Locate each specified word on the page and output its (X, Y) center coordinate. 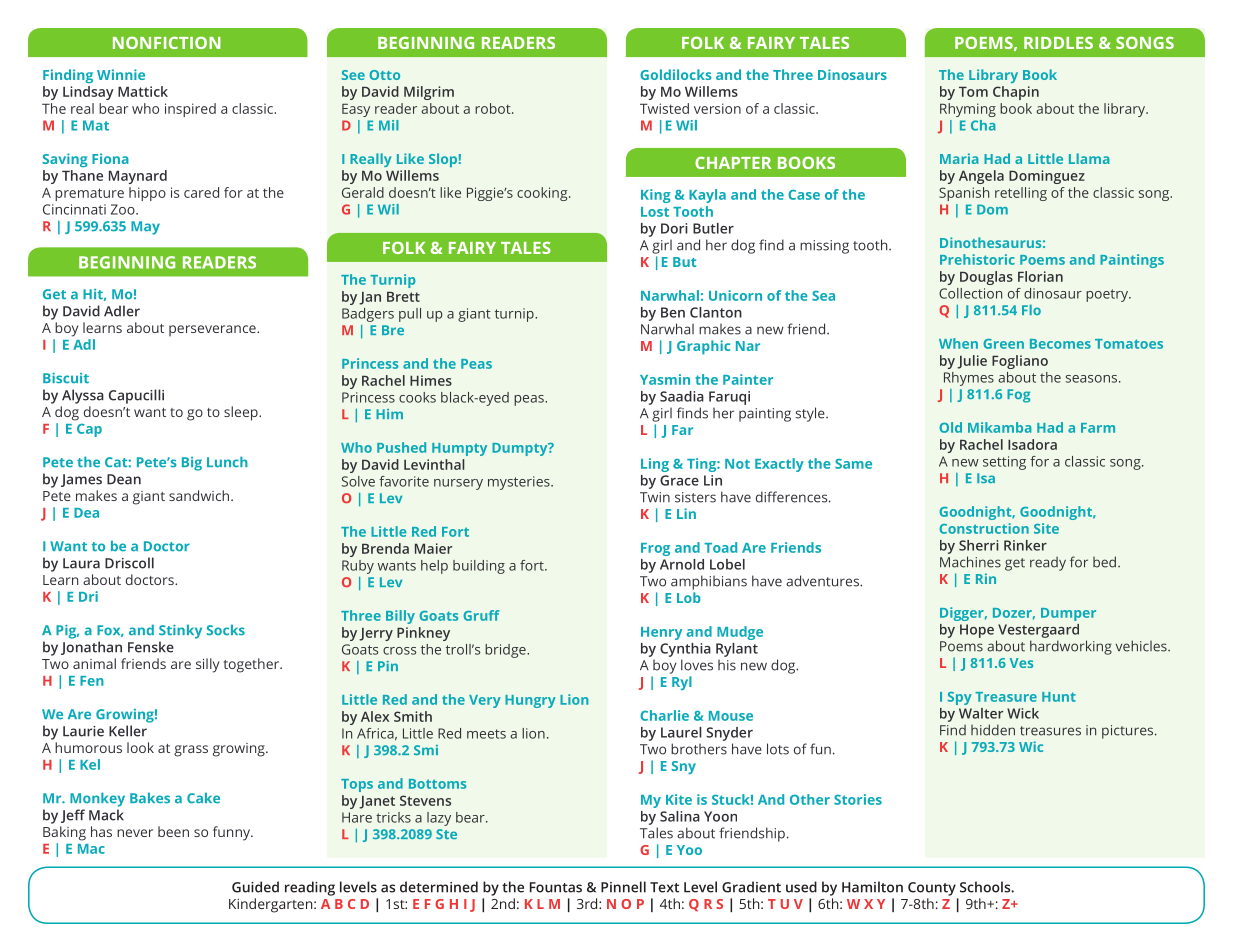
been (173, 831)
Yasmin (665, 379)
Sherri (979, 545)
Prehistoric (977, 259)
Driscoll (129, 563)
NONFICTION (167, 42)
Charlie (664, 715)
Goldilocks (676, 74)
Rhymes (969, 379)
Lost (655, 212)
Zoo (124, 209)
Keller (128, 731)
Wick (1023, 713)
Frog (655, 549)
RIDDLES (1058, 43)
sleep (242, 413)
